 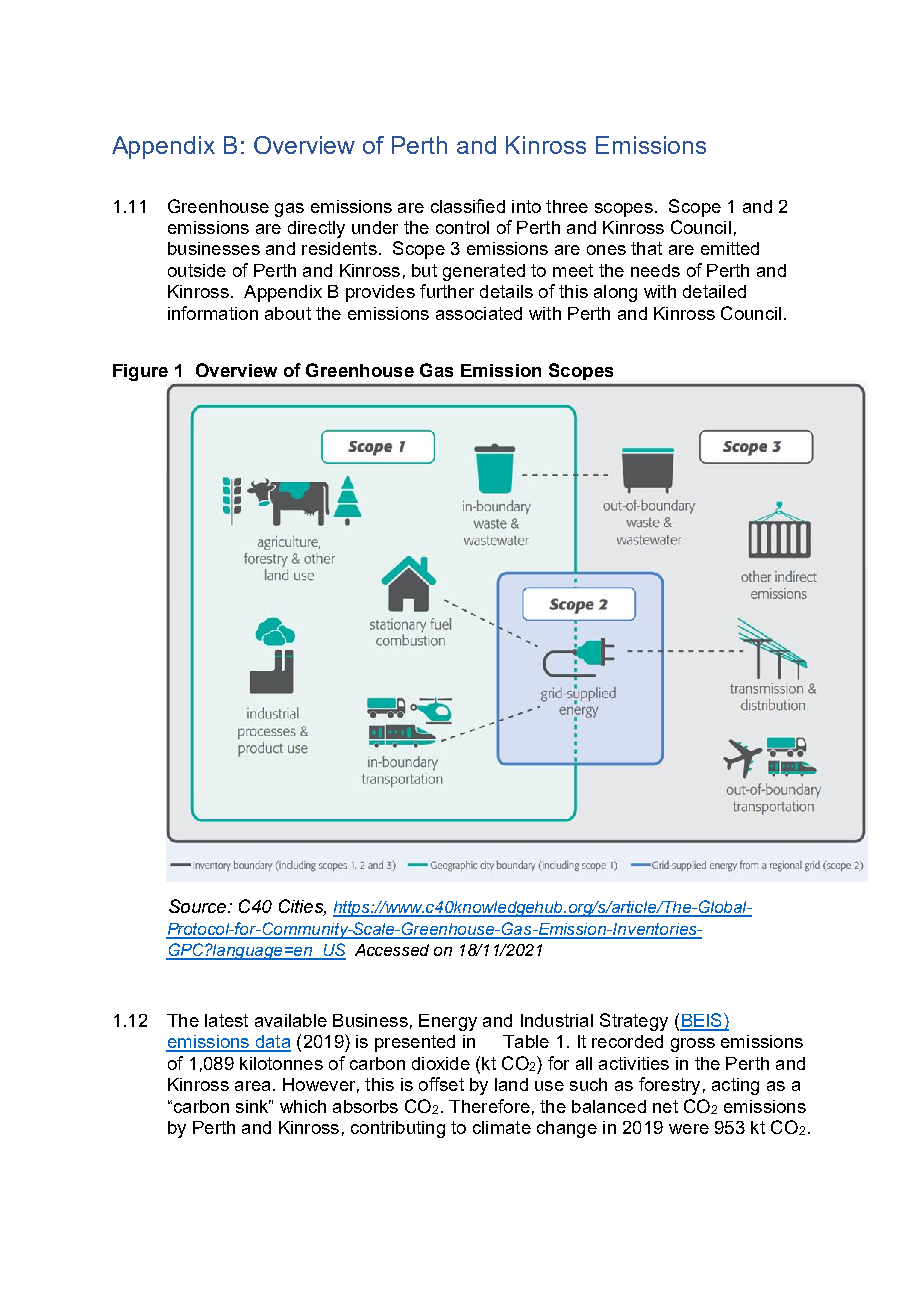 What do you see at coordinates (462, 227) in the image?
I see `control` at bounding box center [462, 227].
